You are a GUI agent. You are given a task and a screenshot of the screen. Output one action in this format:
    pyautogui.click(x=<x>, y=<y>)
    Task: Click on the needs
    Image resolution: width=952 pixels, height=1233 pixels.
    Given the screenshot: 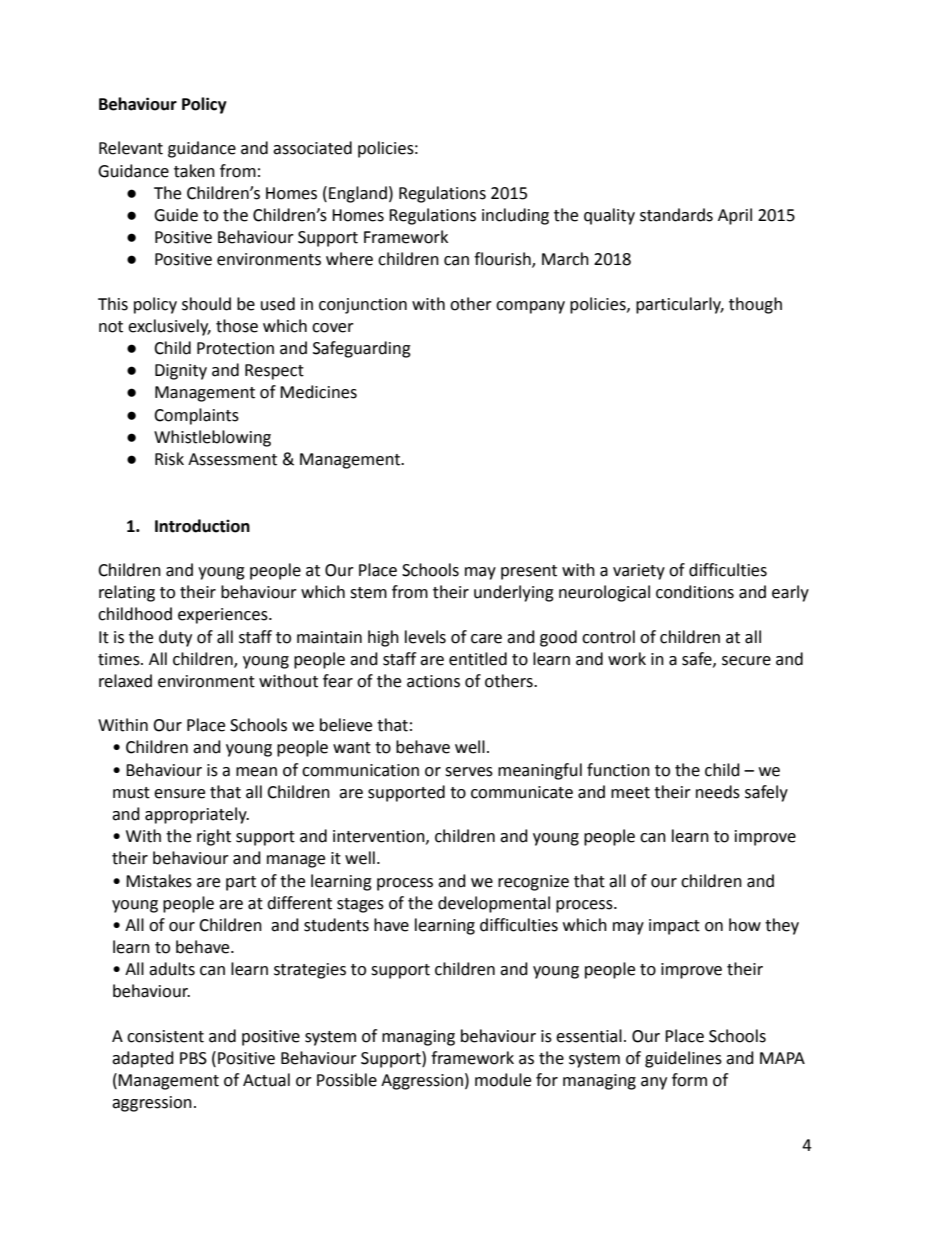 What is the action you would take?
    pyautogui.click(x=718, y=792)
